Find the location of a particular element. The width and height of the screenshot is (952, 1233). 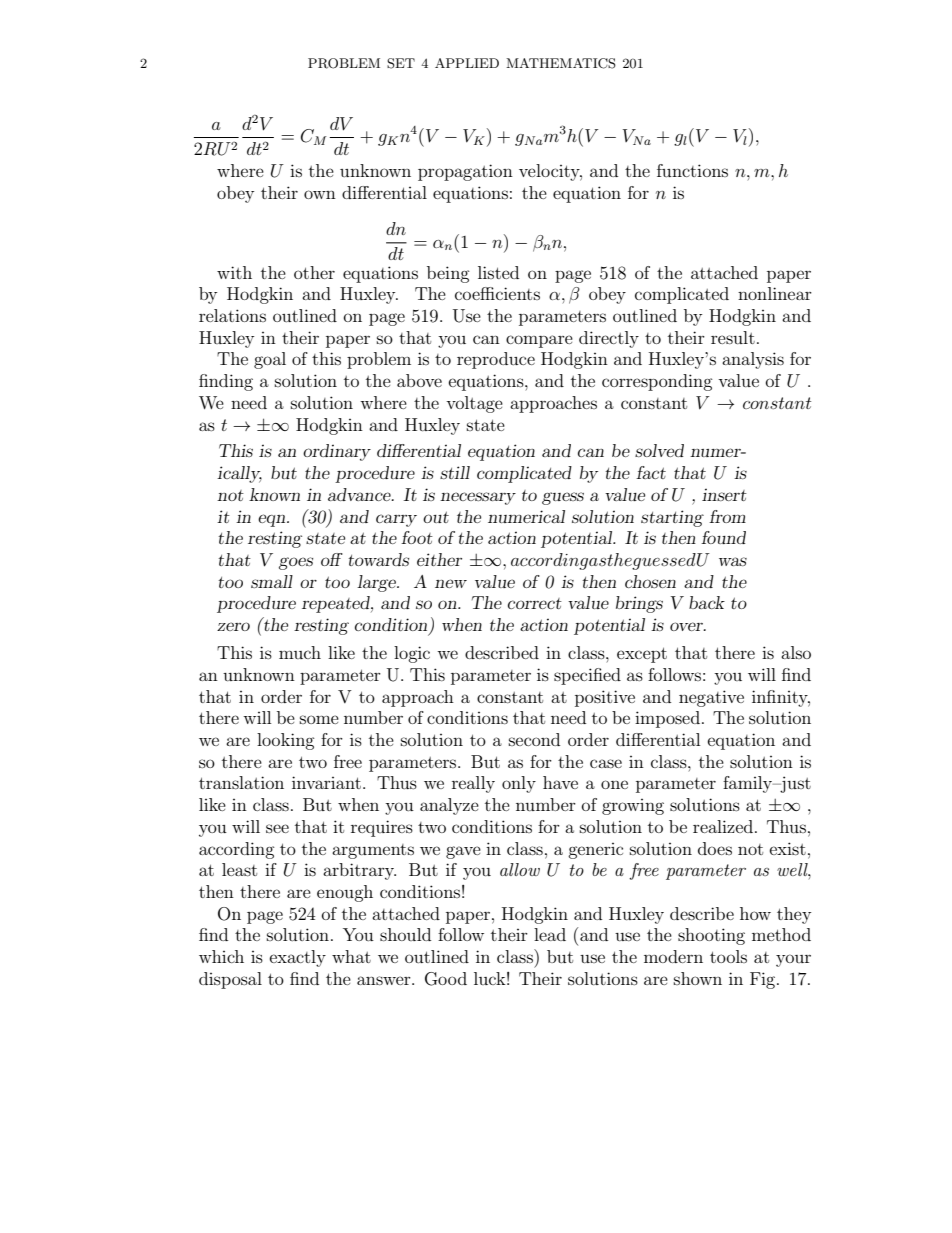

SET is located at coordinates (401, 63).
